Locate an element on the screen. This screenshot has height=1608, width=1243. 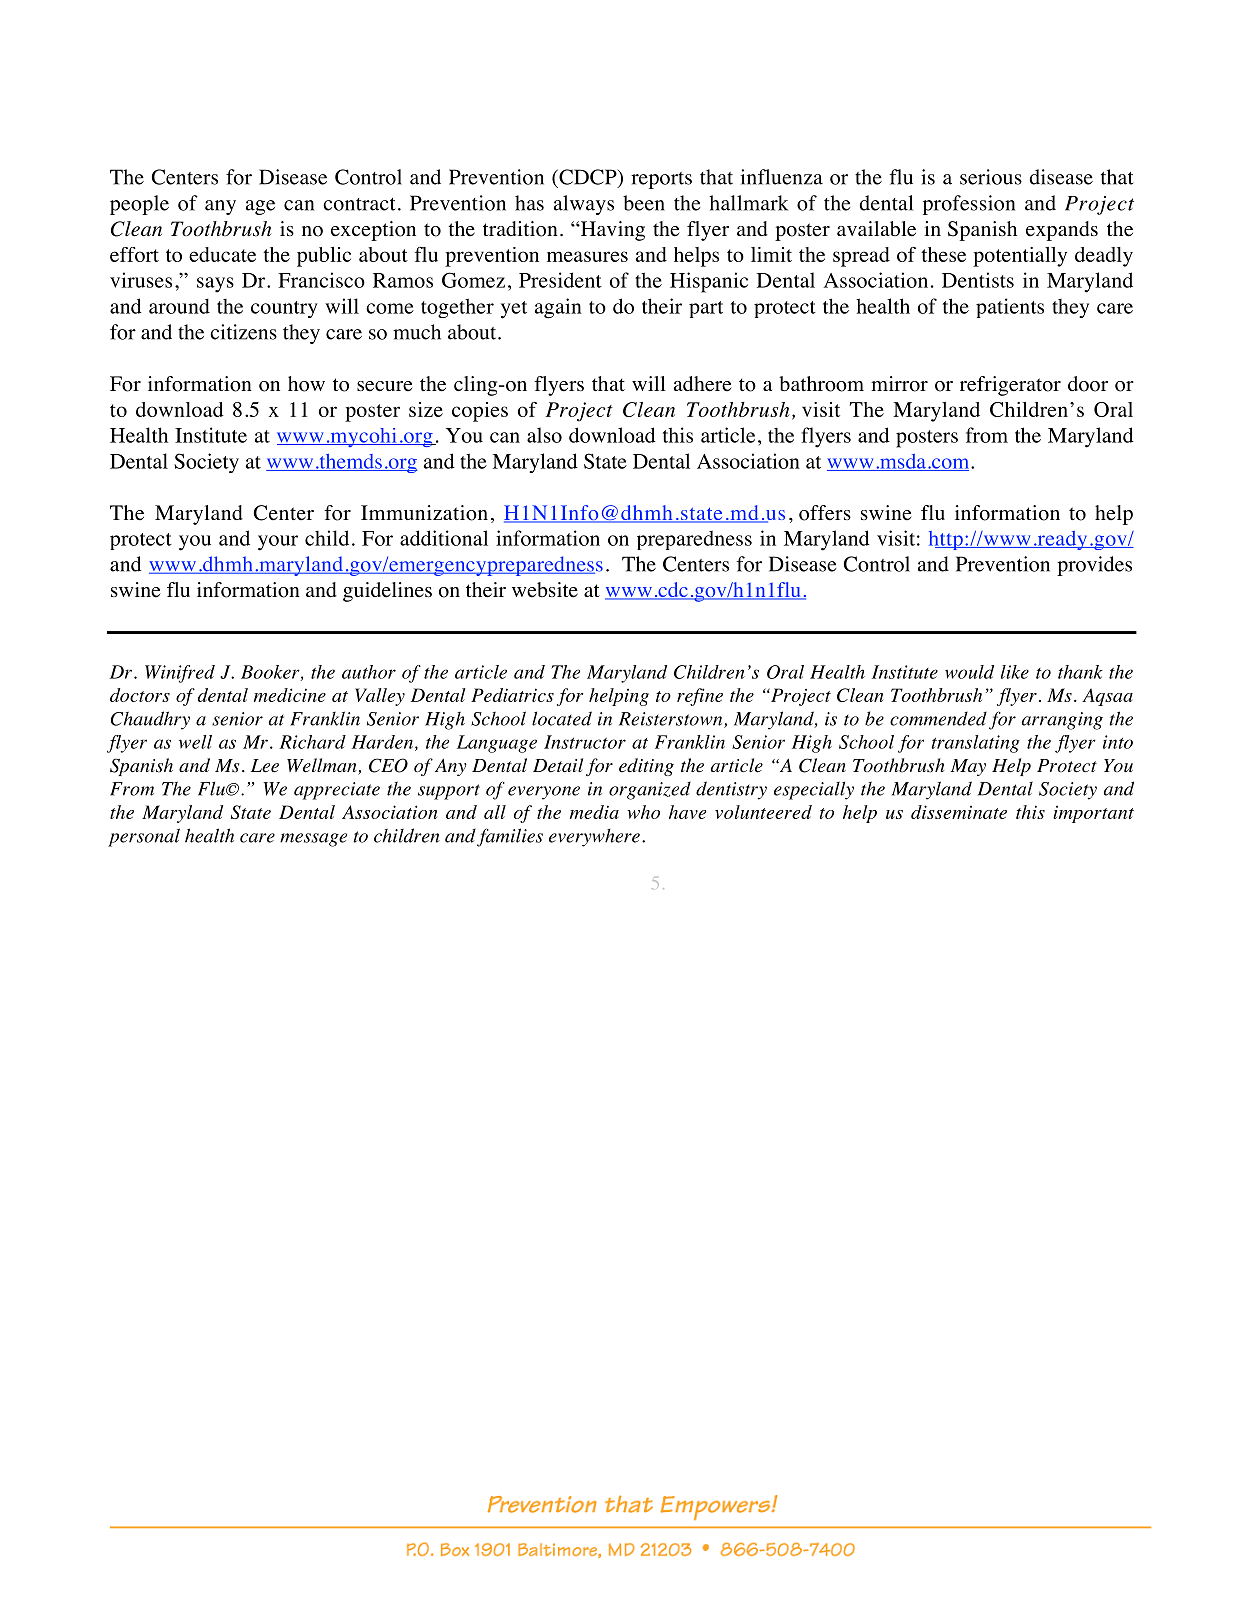
provides is located at coordinates (1094, 566).
